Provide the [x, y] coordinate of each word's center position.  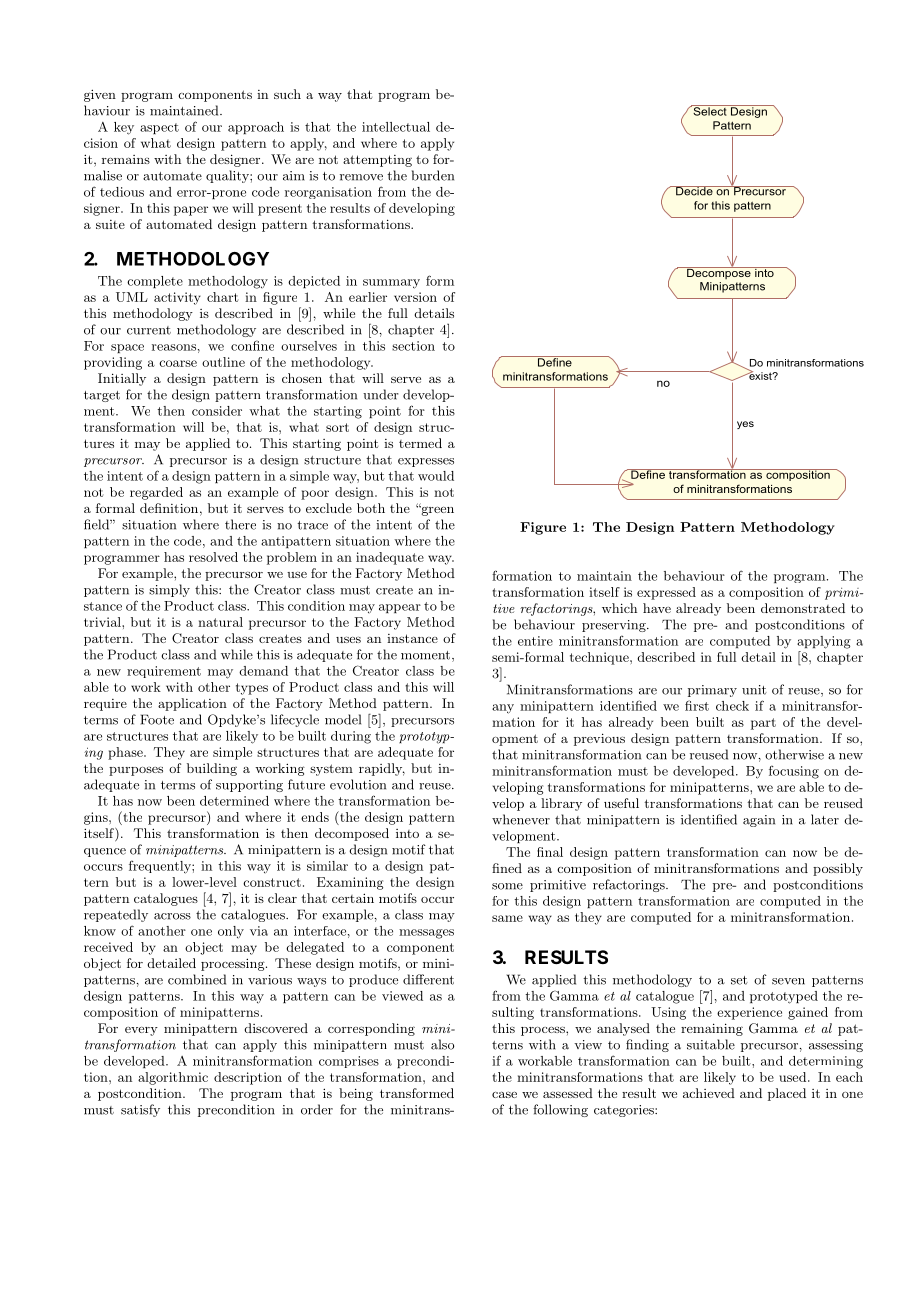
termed [420, 443]
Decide [694, 191]
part [763, 724]
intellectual [396, 127]
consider [217, 411]
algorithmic [173, 1078]
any [503, 709]
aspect [159, 128]
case [504, 1094]
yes [745, 425]
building [212, 769]
